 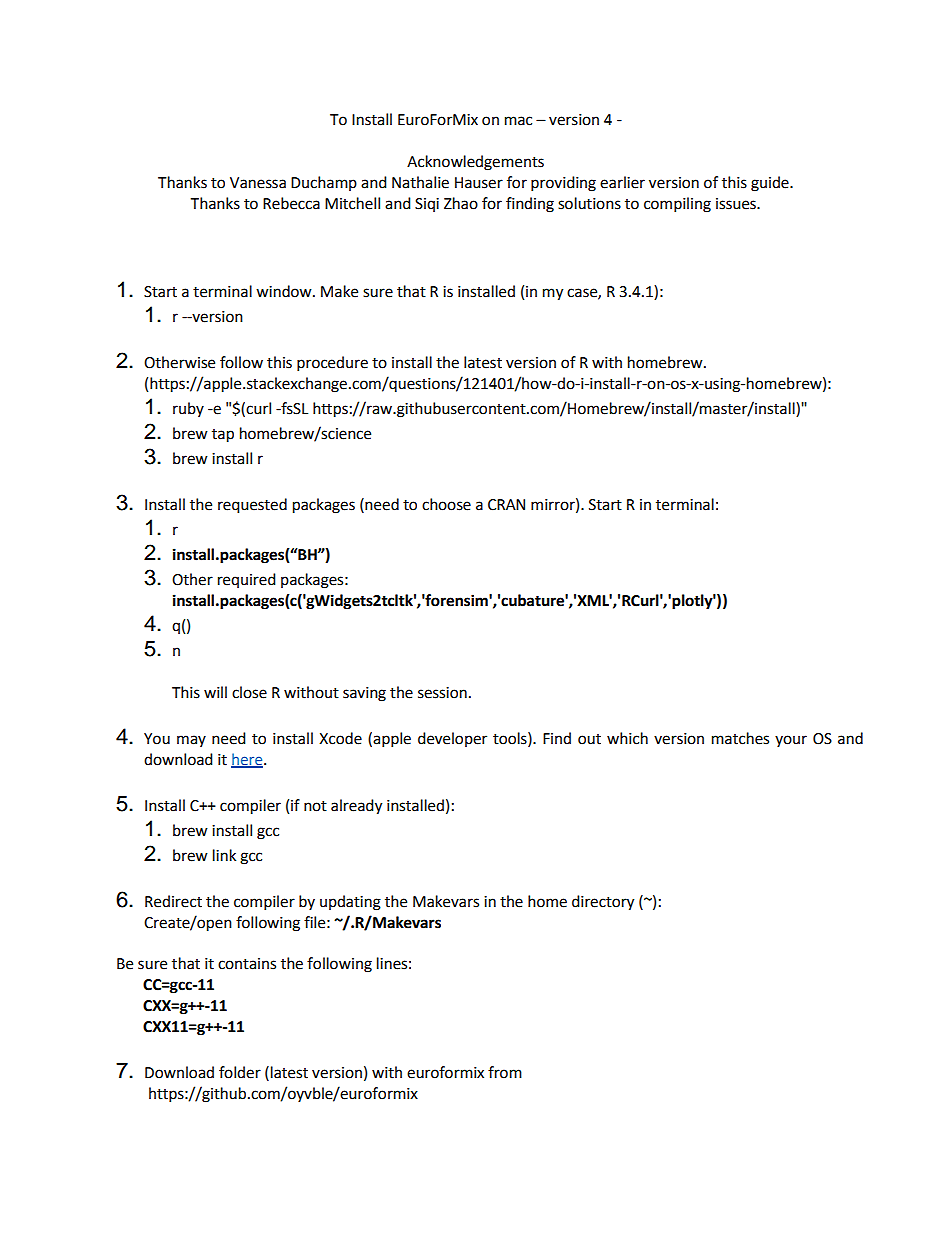 What do you see at coordinates (505, 1072) in the document?
I see `from` at bounding box center [505, 1072].
